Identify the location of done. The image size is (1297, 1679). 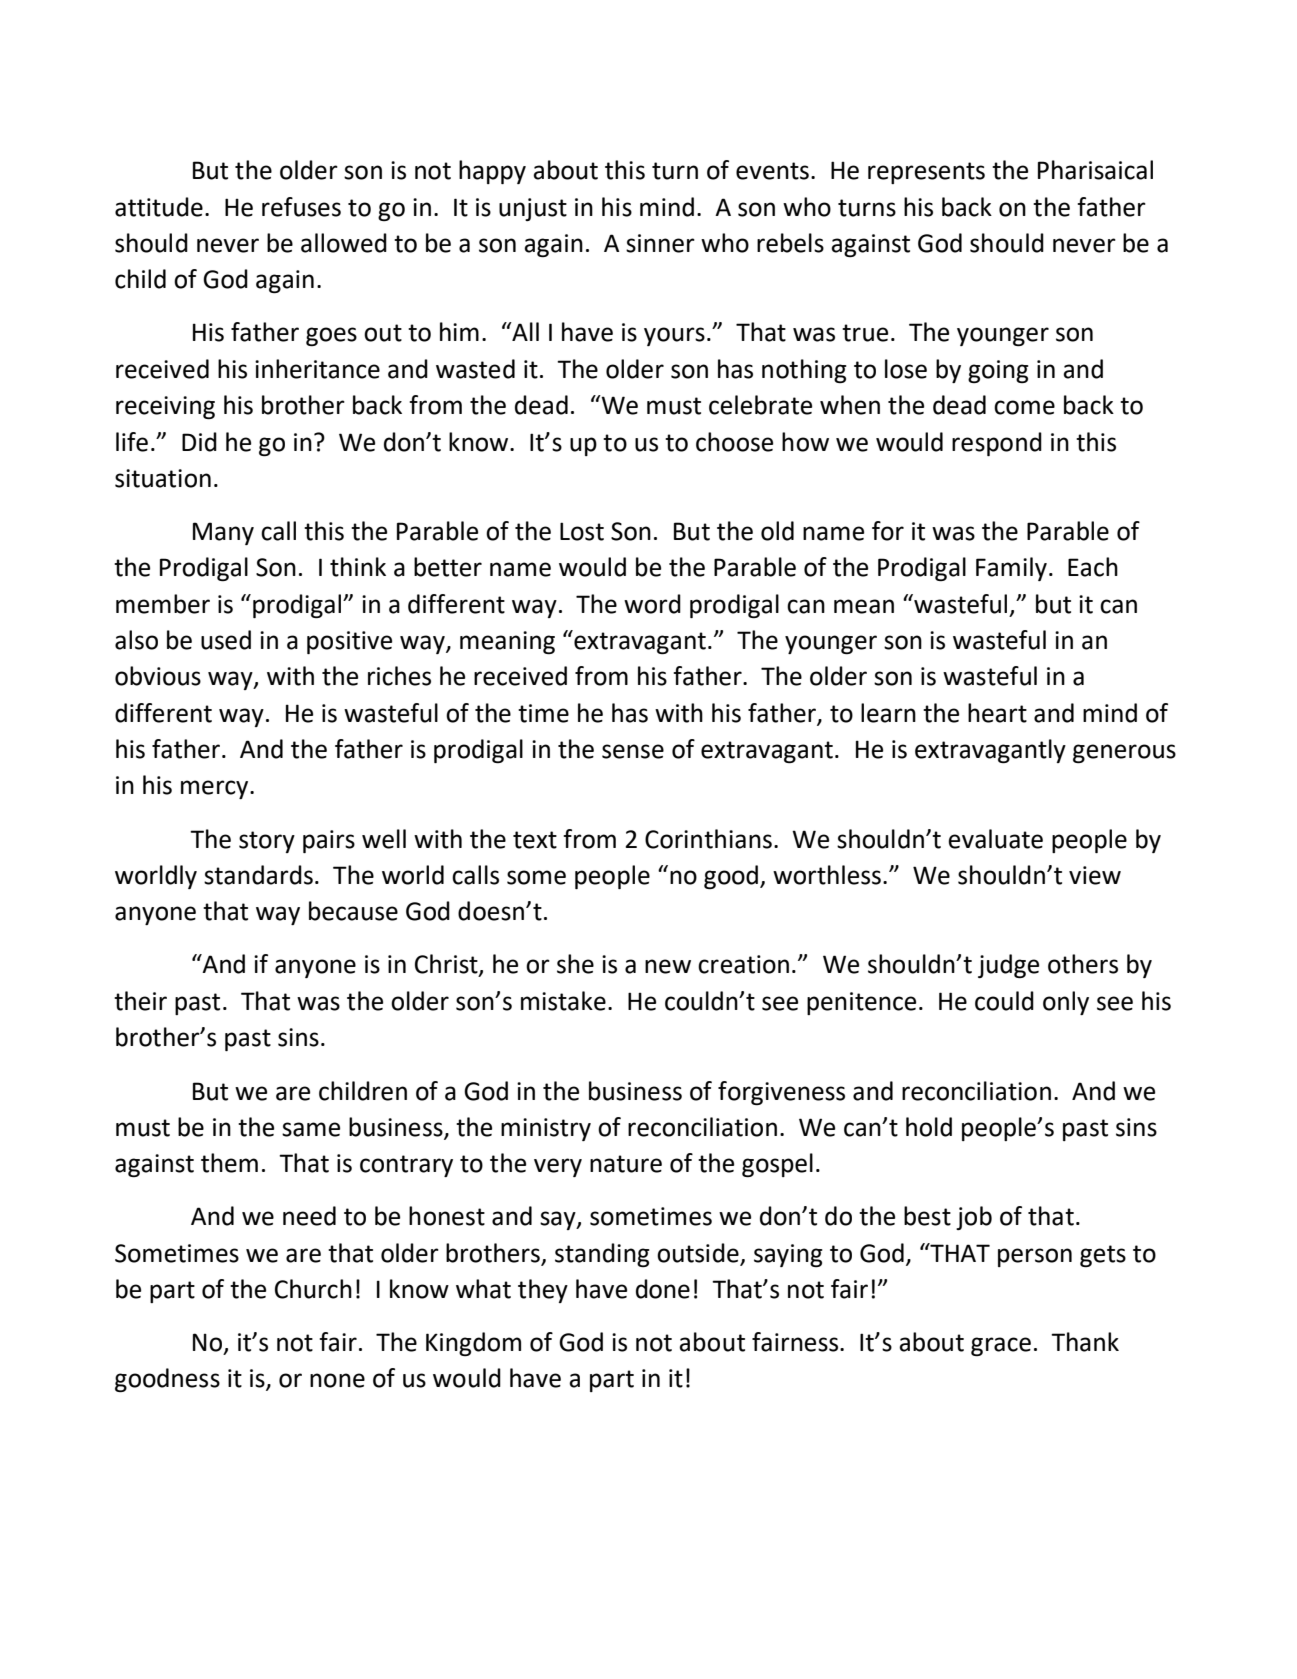
(663, 1289).
